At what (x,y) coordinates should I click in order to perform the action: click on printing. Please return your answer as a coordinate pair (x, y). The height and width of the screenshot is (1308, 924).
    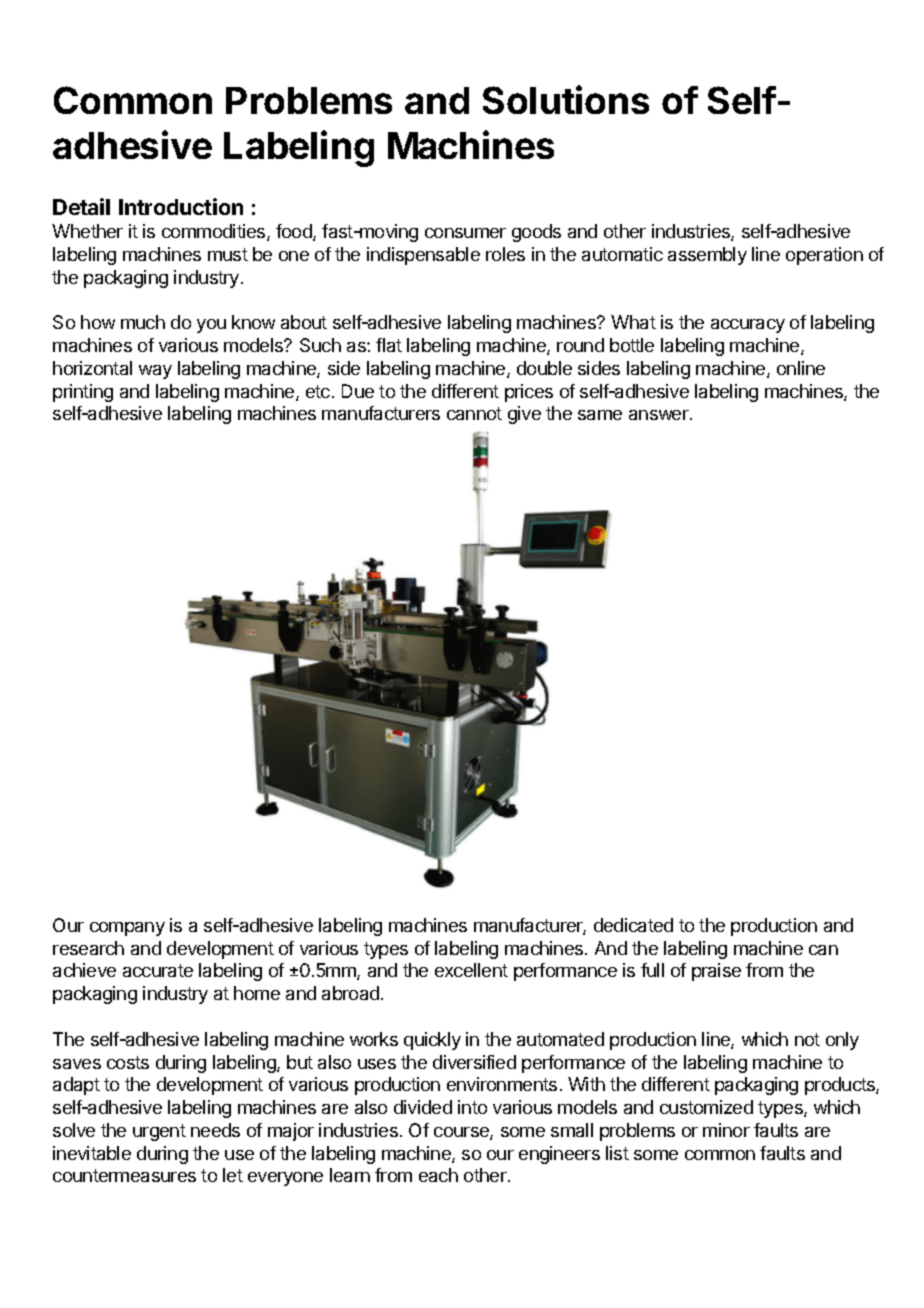
    Looking at the image, I should click on (83, 393).
